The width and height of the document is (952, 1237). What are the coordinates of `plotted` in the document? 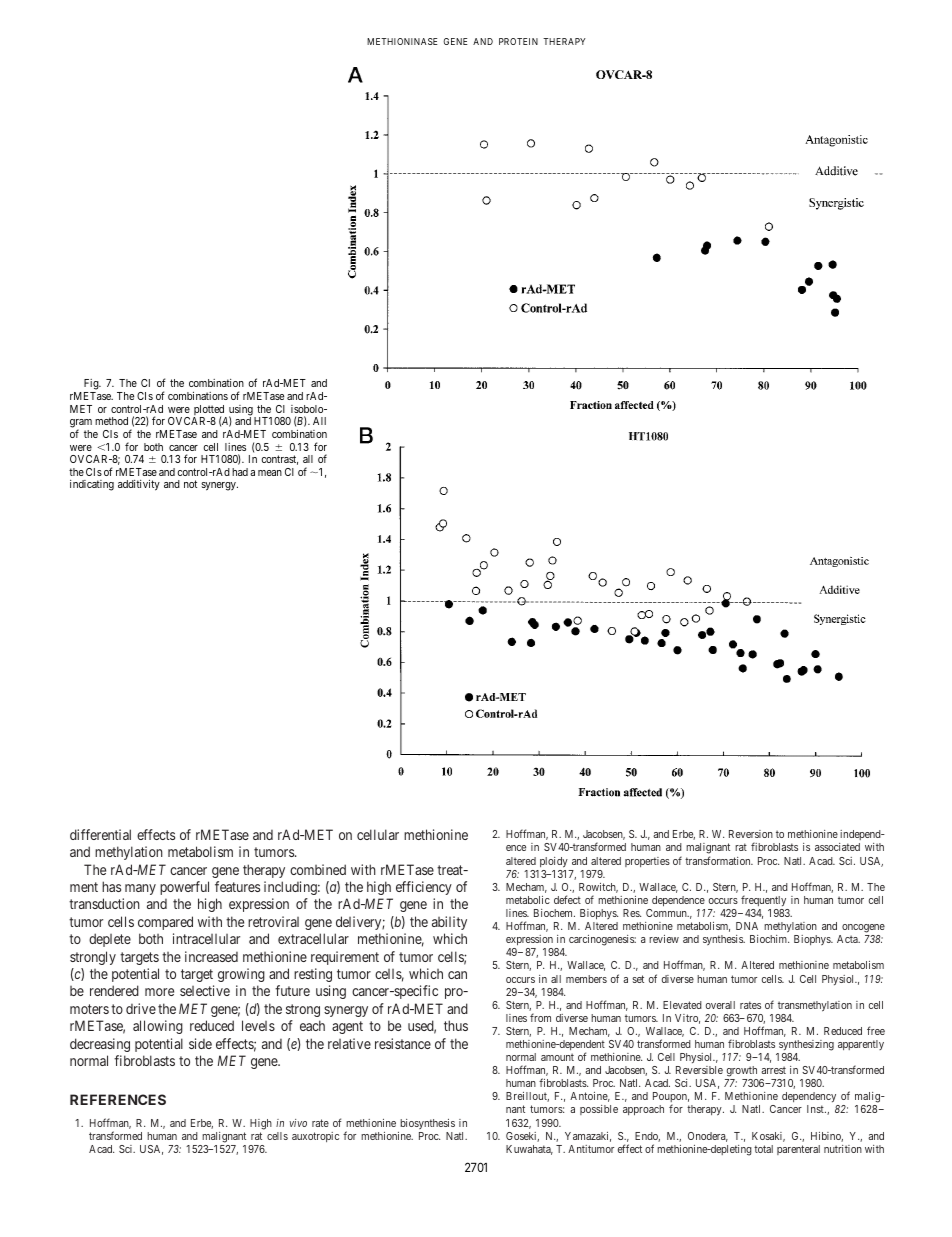 It's located at (210, 411).
